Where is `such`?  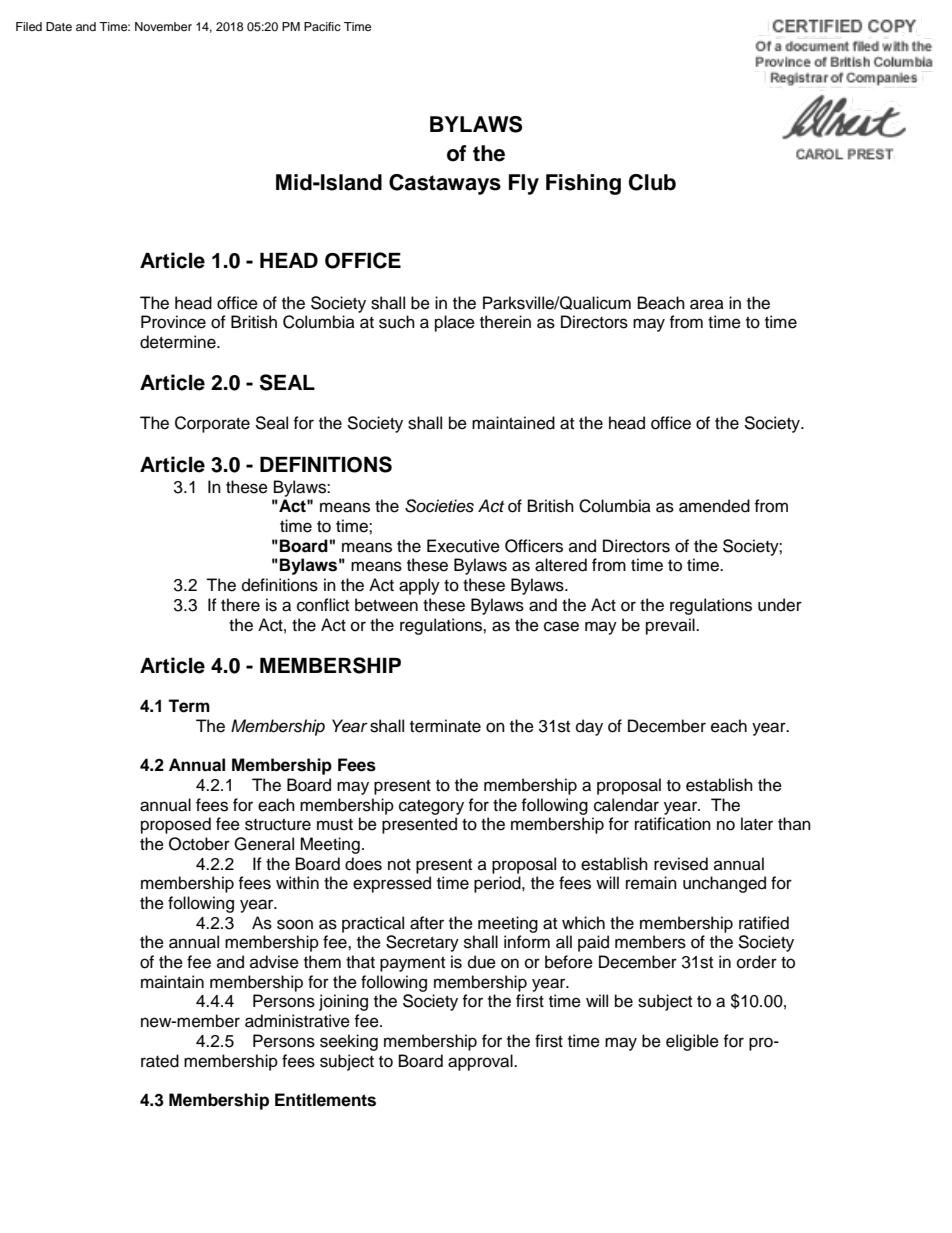 such is located at coordinates (397, 322).
